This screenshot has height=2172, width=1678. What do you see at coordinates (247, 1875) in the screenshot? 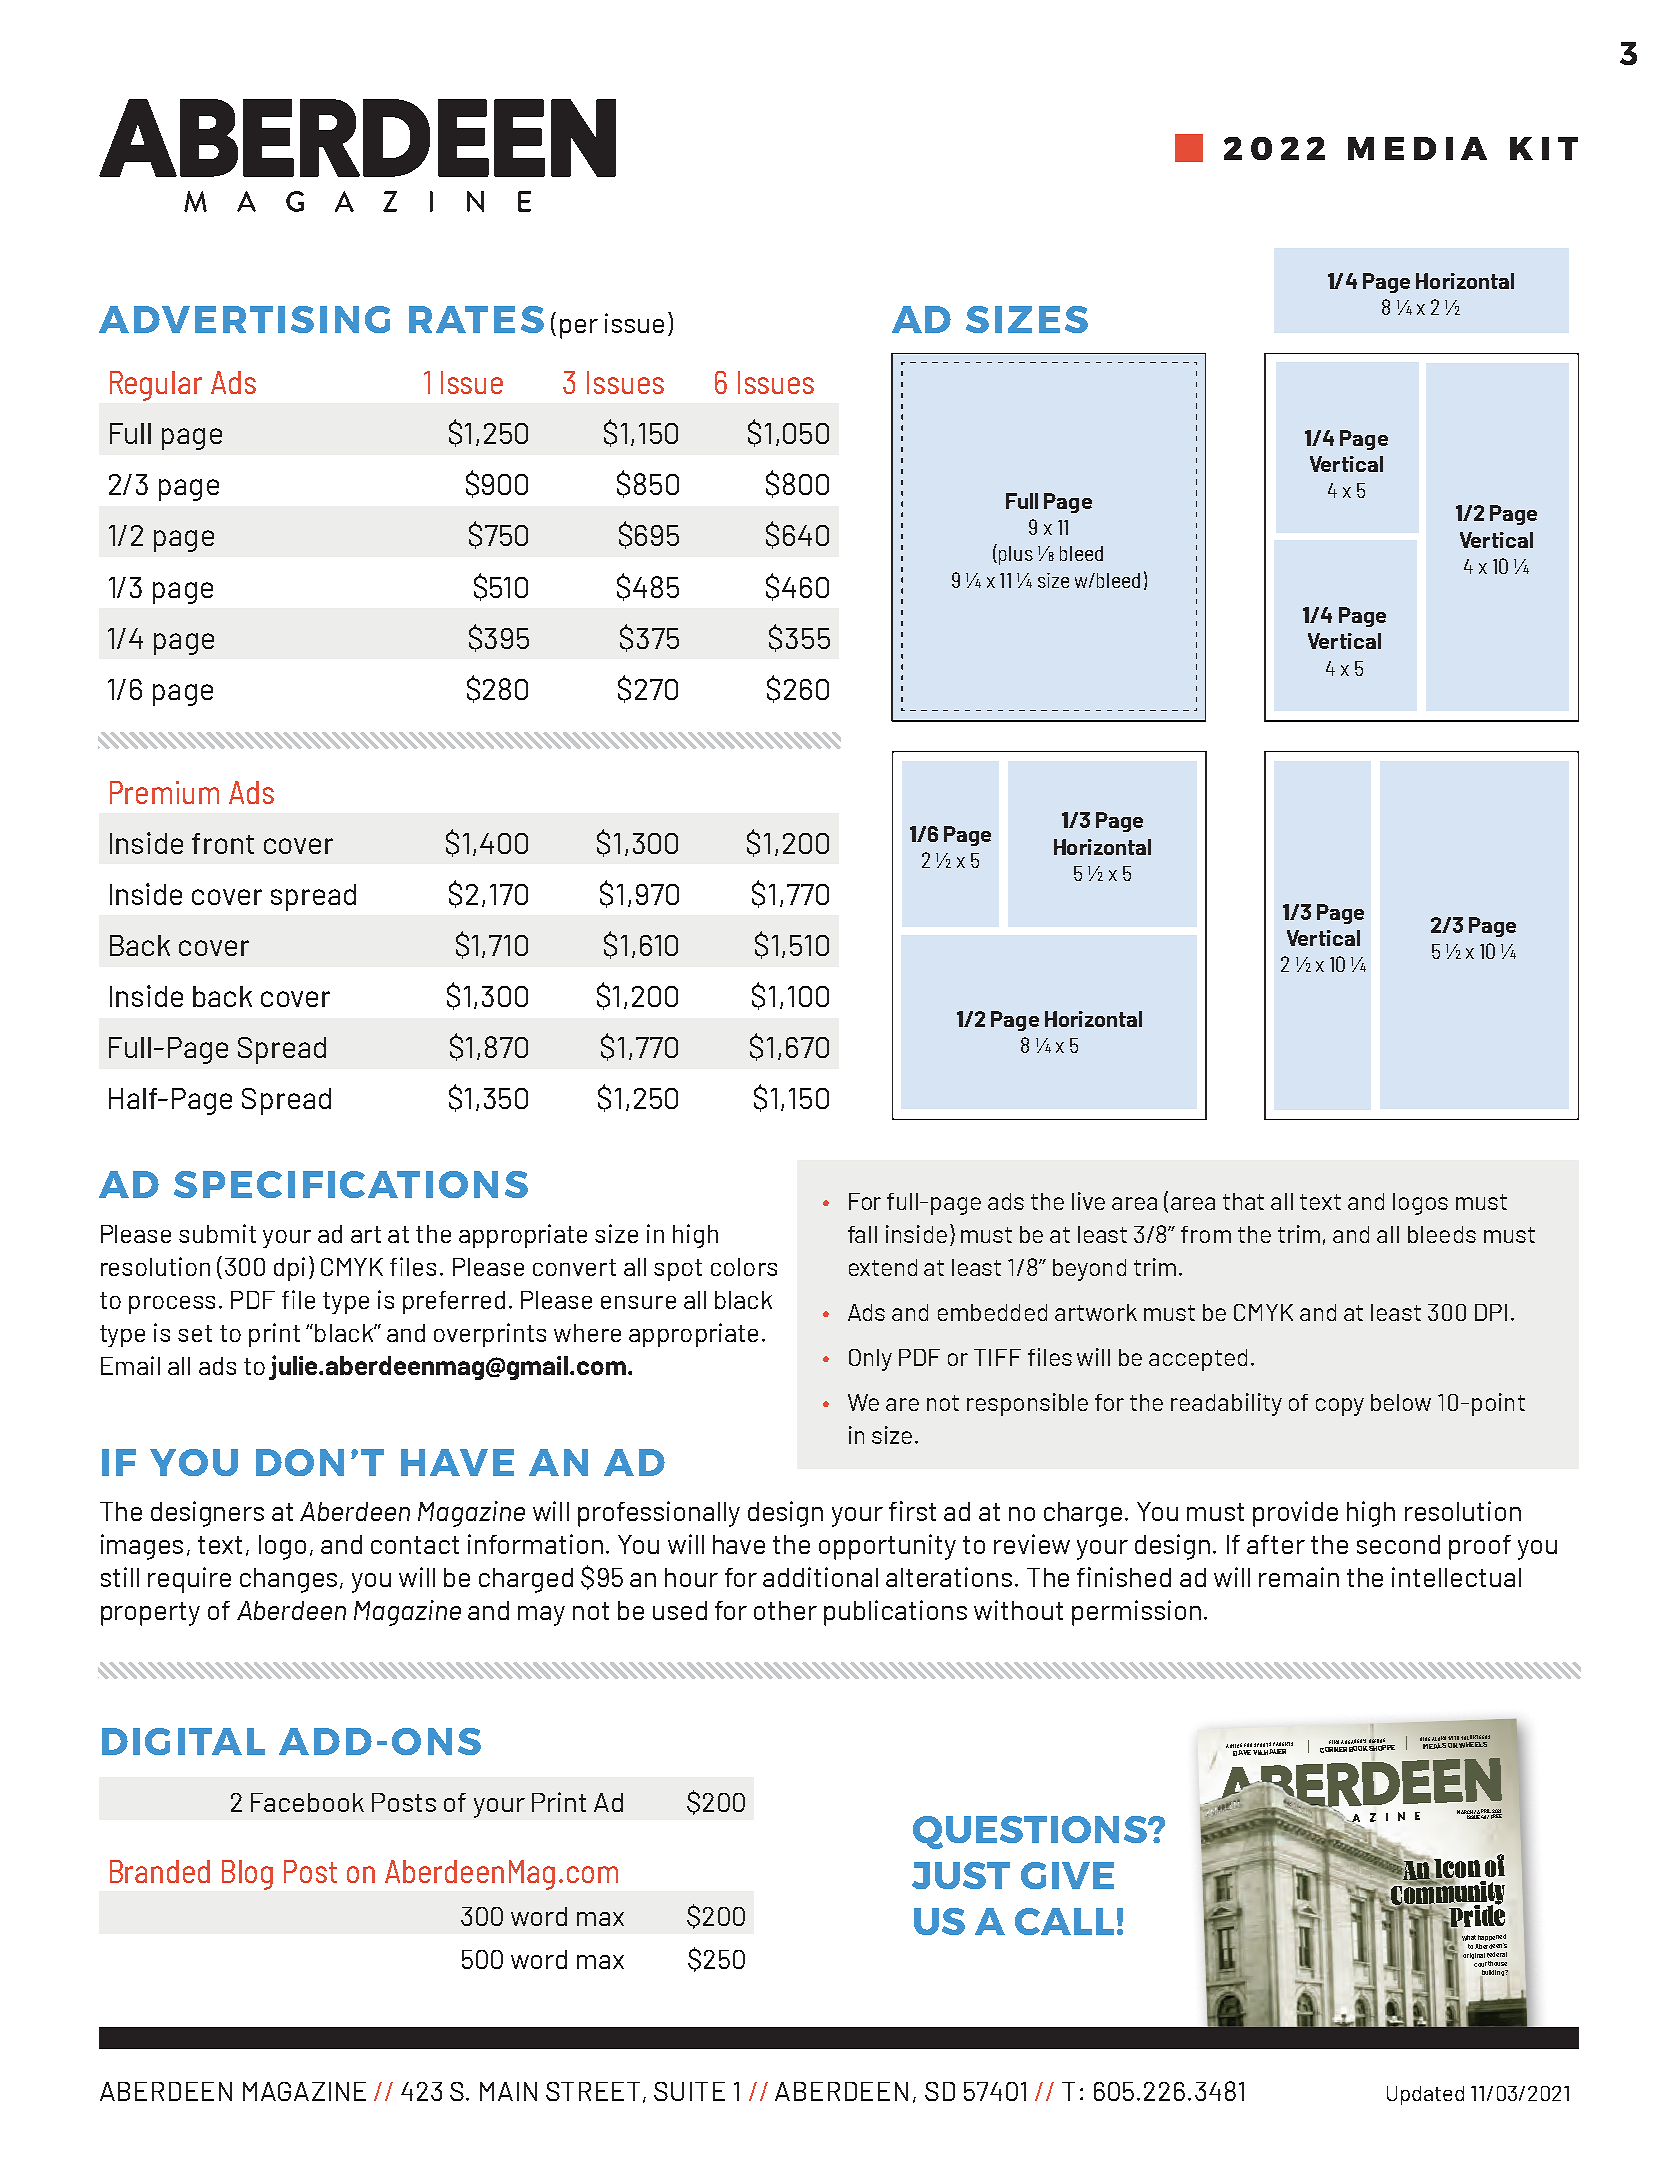
I see `Blog` at bounding box center [247, 1875].
